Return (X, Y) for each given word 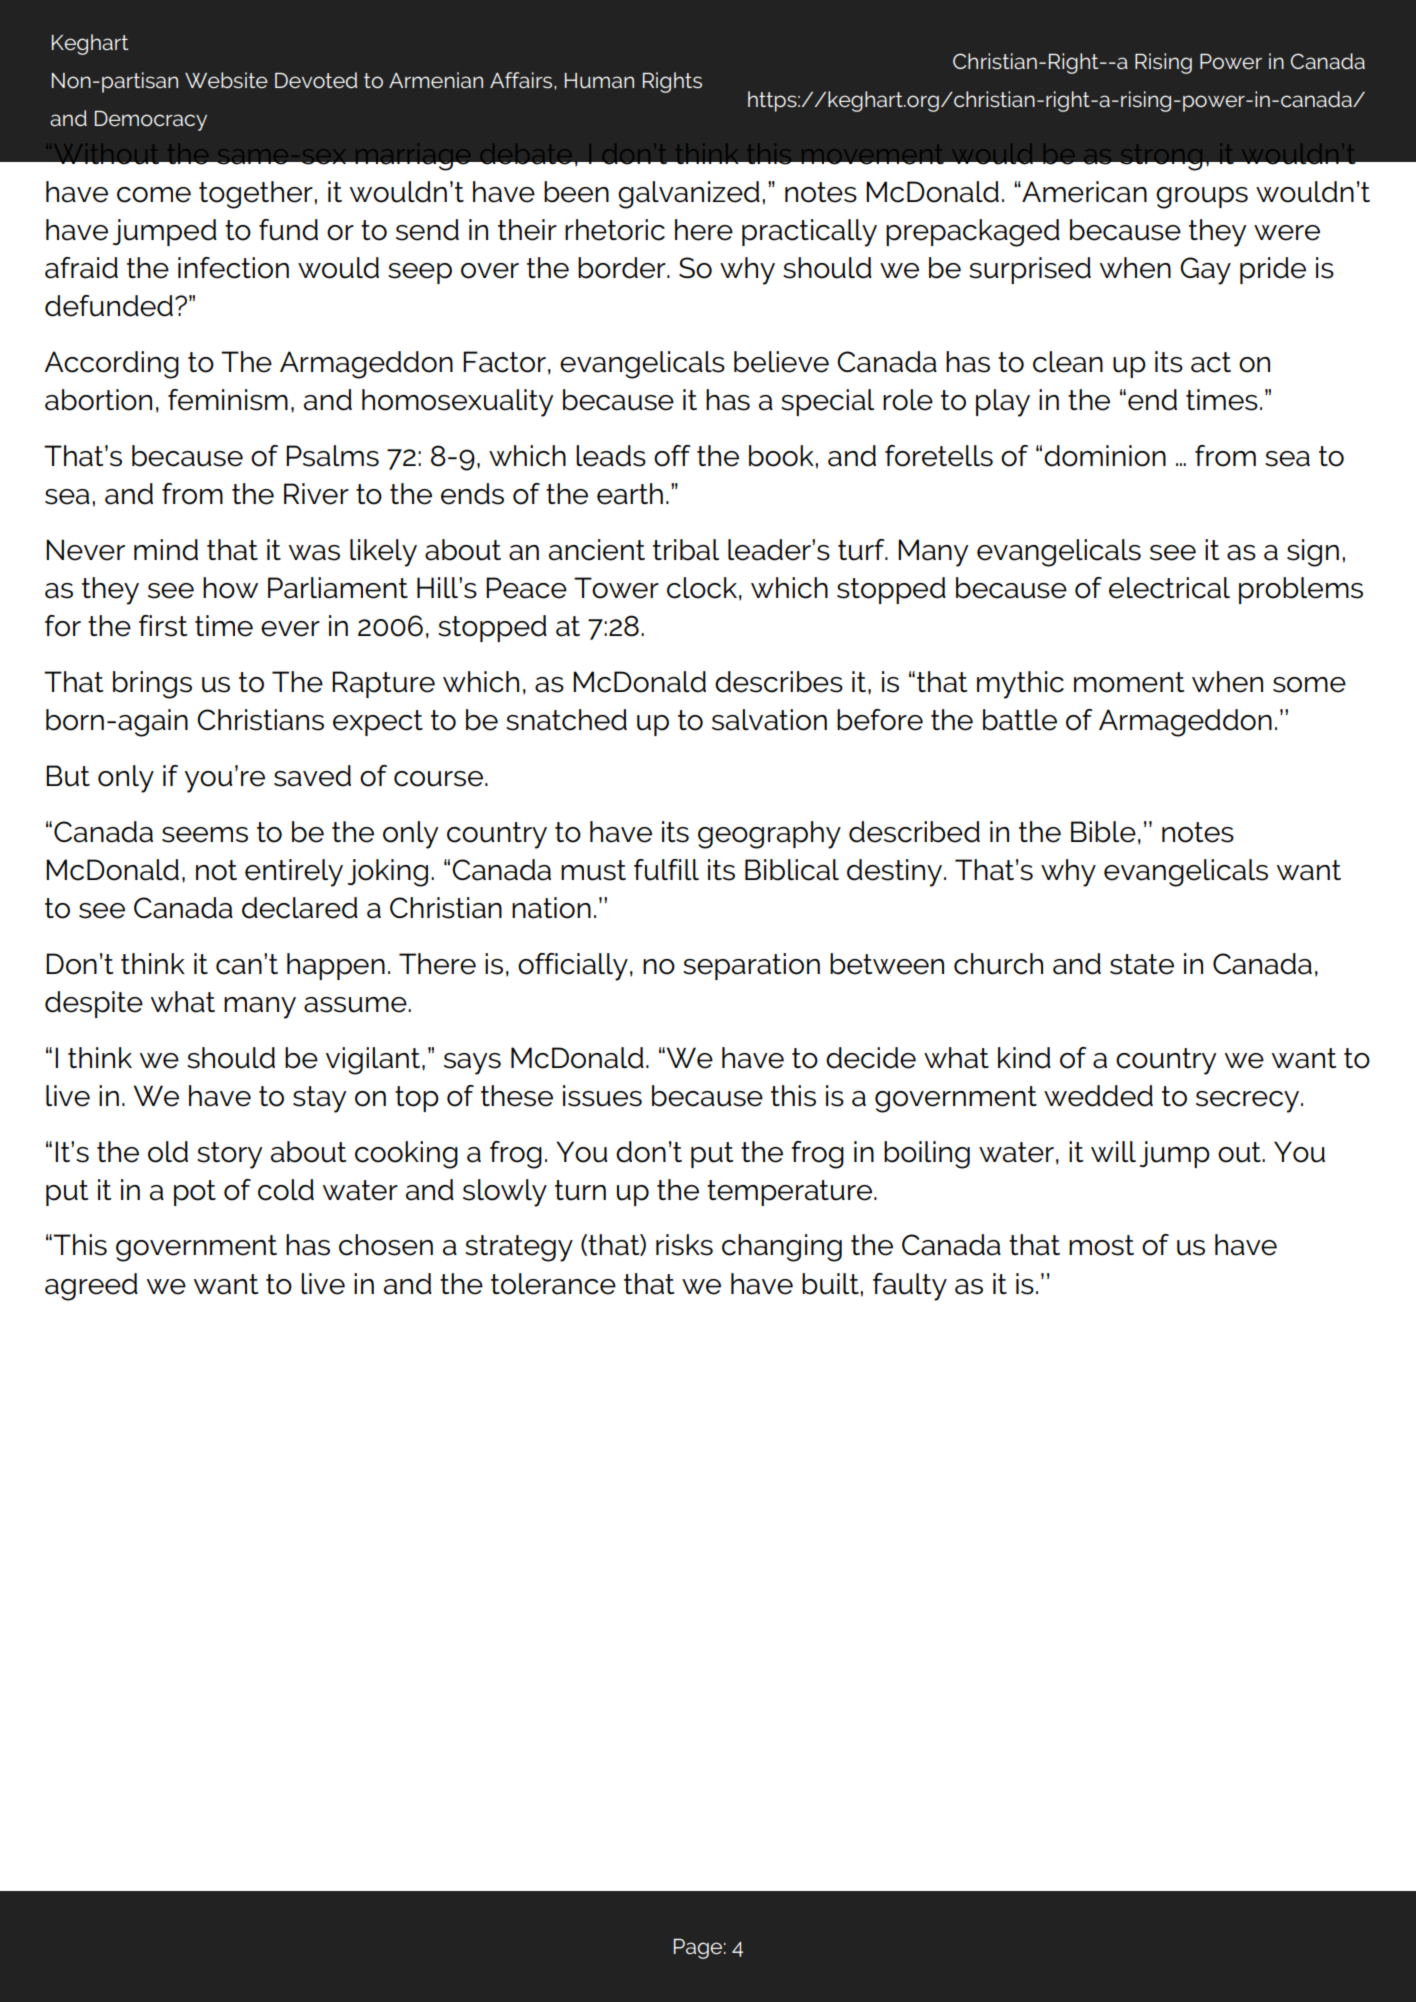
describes (779, 682)
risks (684, 1245)
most (1101, 1245)
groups (1202, 198)
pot (195, 1193)
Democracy (151, 121)
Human (599, 80)
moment (1129, 682)
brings (152, 685)
